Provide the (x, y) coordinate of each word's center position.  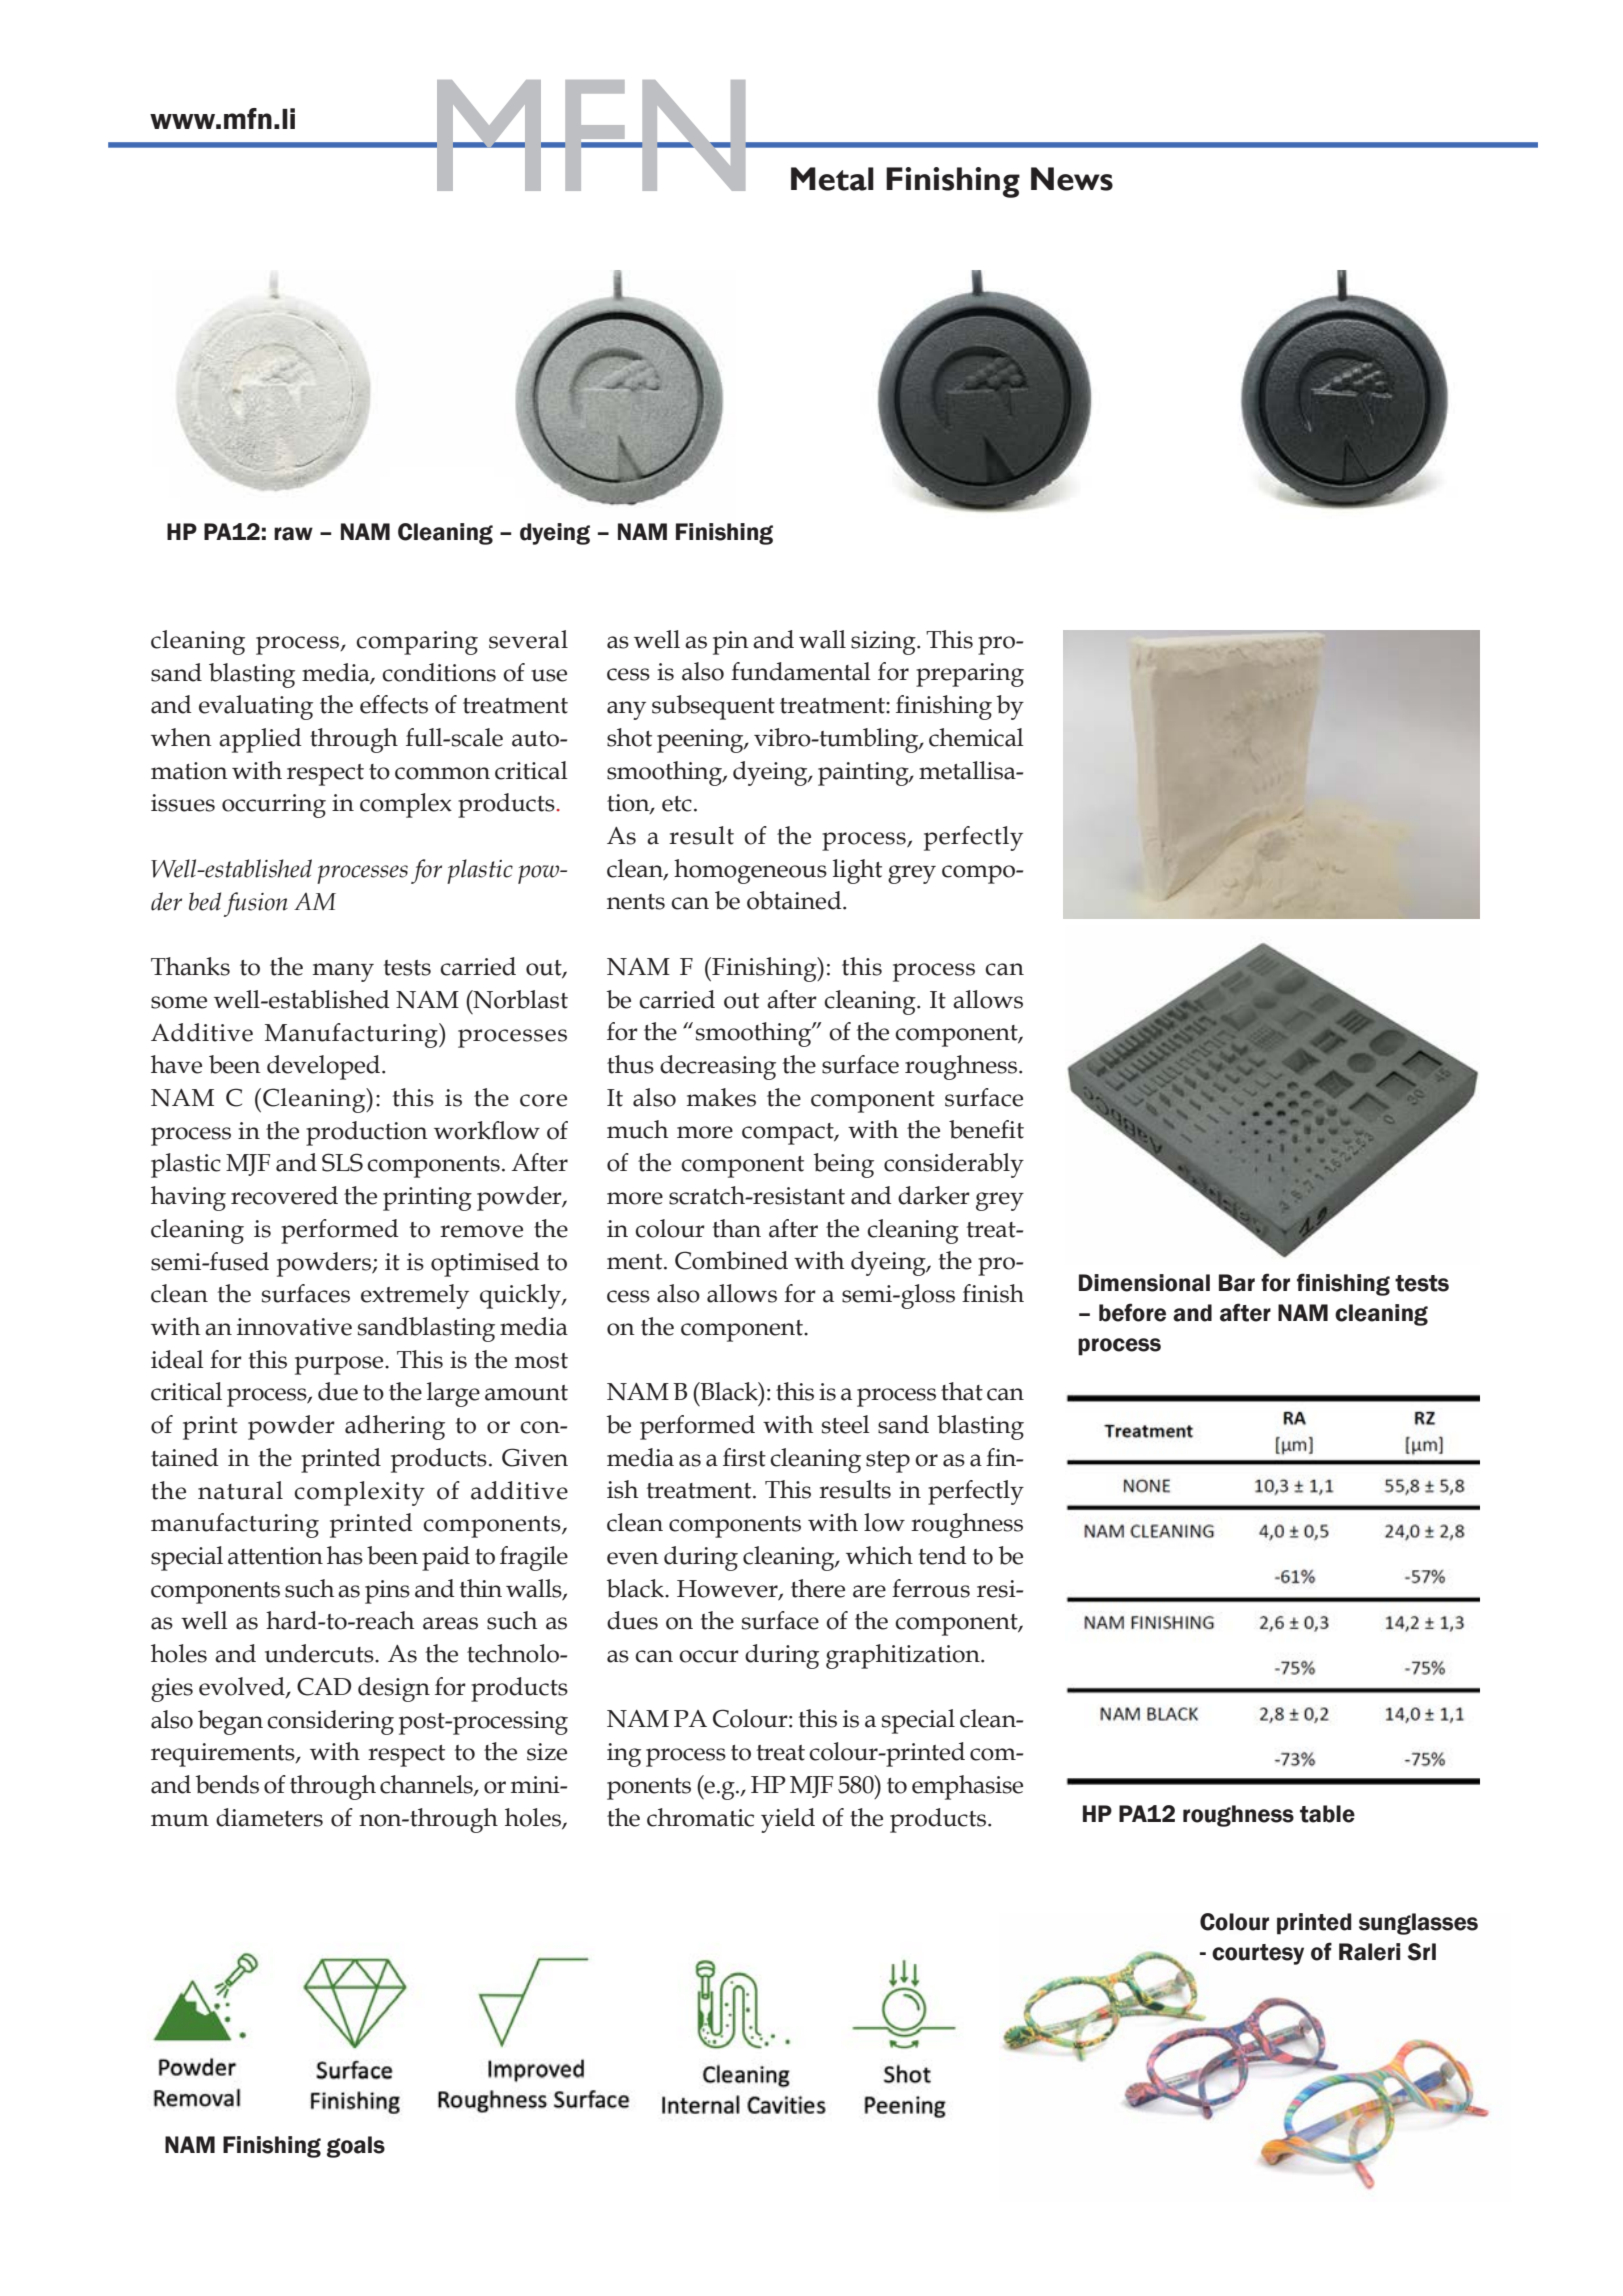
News (1072, 179)
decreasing (718, 1067)
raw (293, 534)
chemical (976, 737)
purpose (340, 1365)
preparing (970, 675)
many (343, 972)
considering (330, 1722)
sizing (884, 643)
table (1327, 1814)
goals (356, 2147)
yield (788, 1820)
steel (846, 1424)
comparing (417, 643)
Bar (1237, 1283)
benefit (986, 1129)
